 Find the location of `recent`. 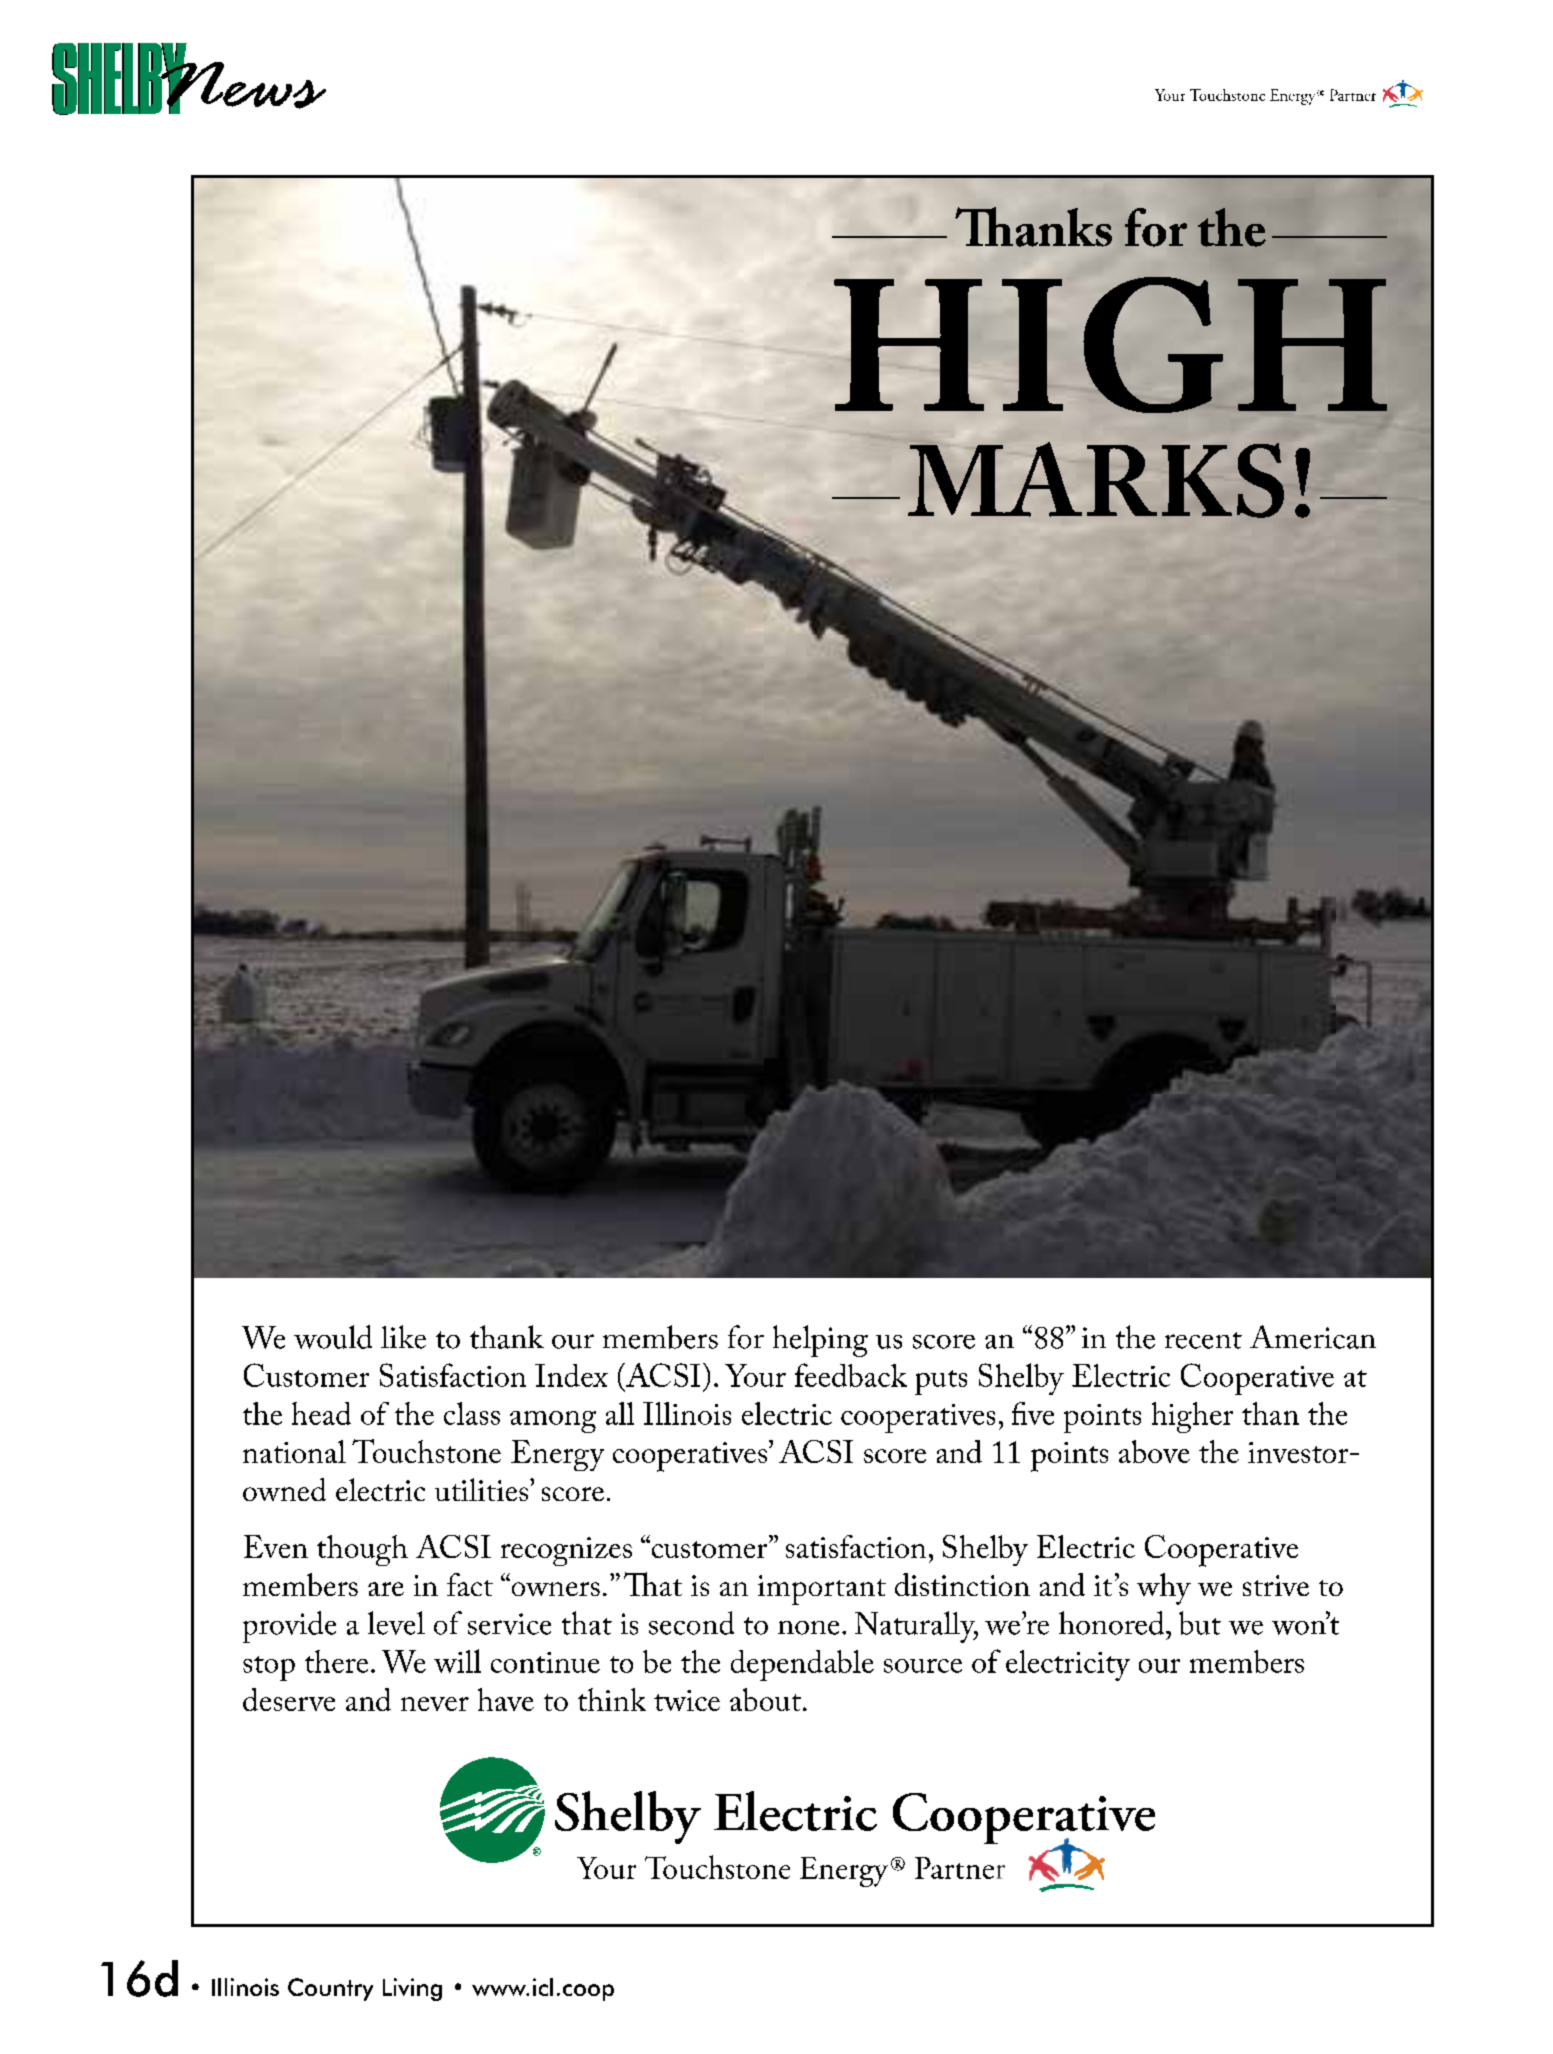

recent is located at coordinates (1203, 1340).
